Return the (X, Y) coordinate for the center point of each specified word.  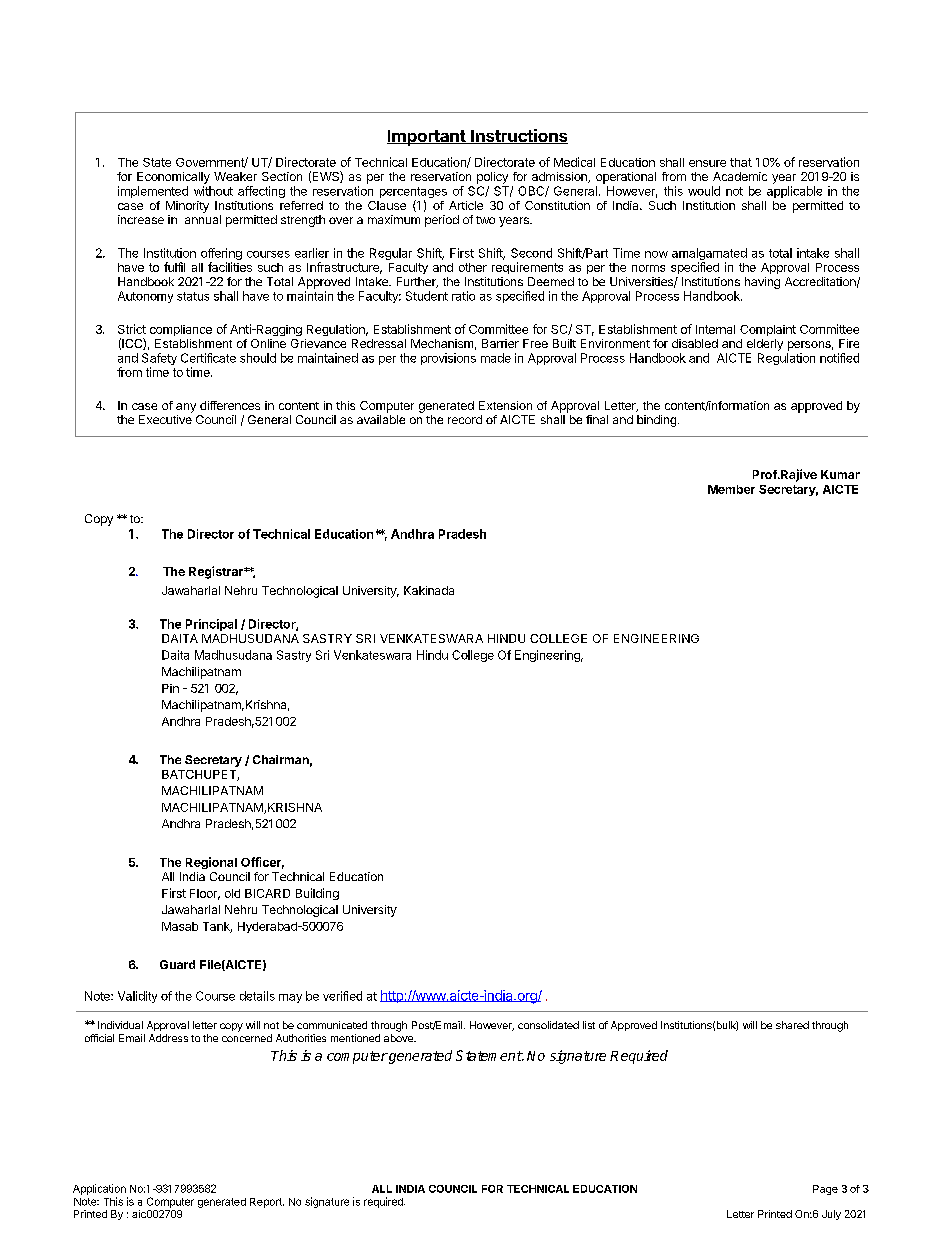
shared (792, 1025)
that (741, 162)
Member (731, 489)
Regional (211, 863)
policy (492, 178)
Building (317, 894)
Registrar (217, 572)
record (465, 419)
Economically (173, 178)
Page (825, 1190)
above (399, 1038)
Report (267, 1203)
